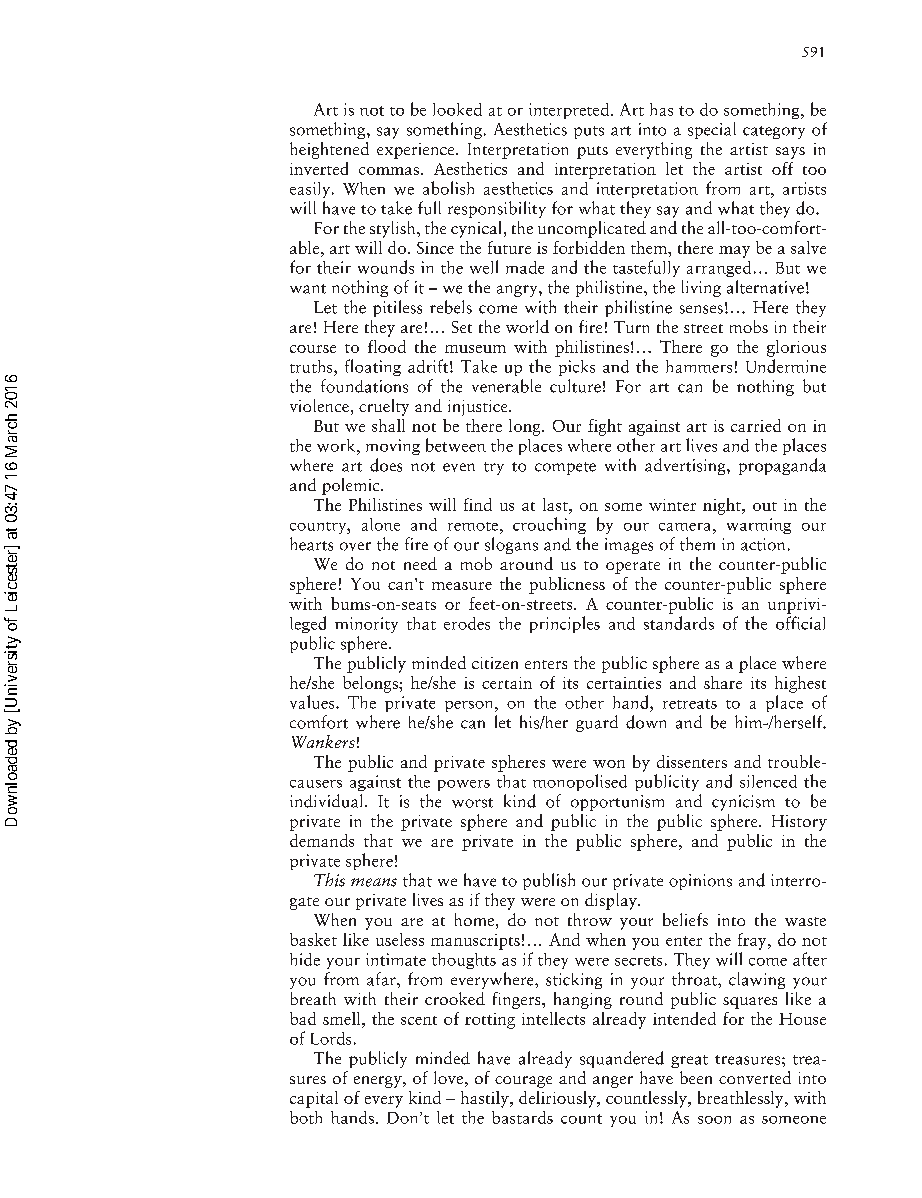  What do you see at coordinates (569, 111) in the screenshot?
I see `interpreted` at bounding box center [569, 111].
